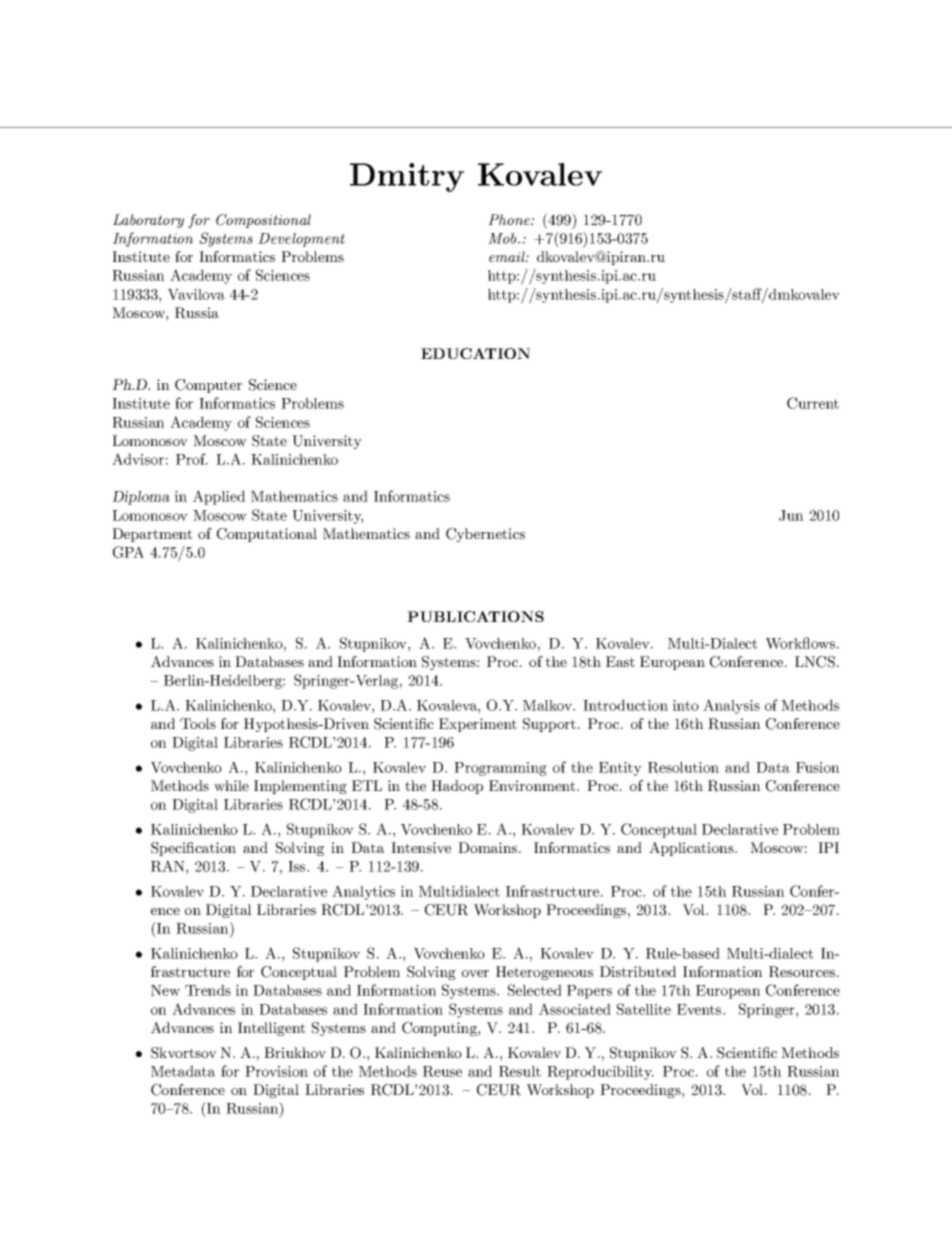 Image resolution: width=952 pixels, height=1233 pixels. I want to click on EDUCATION, so click(476, 353).
